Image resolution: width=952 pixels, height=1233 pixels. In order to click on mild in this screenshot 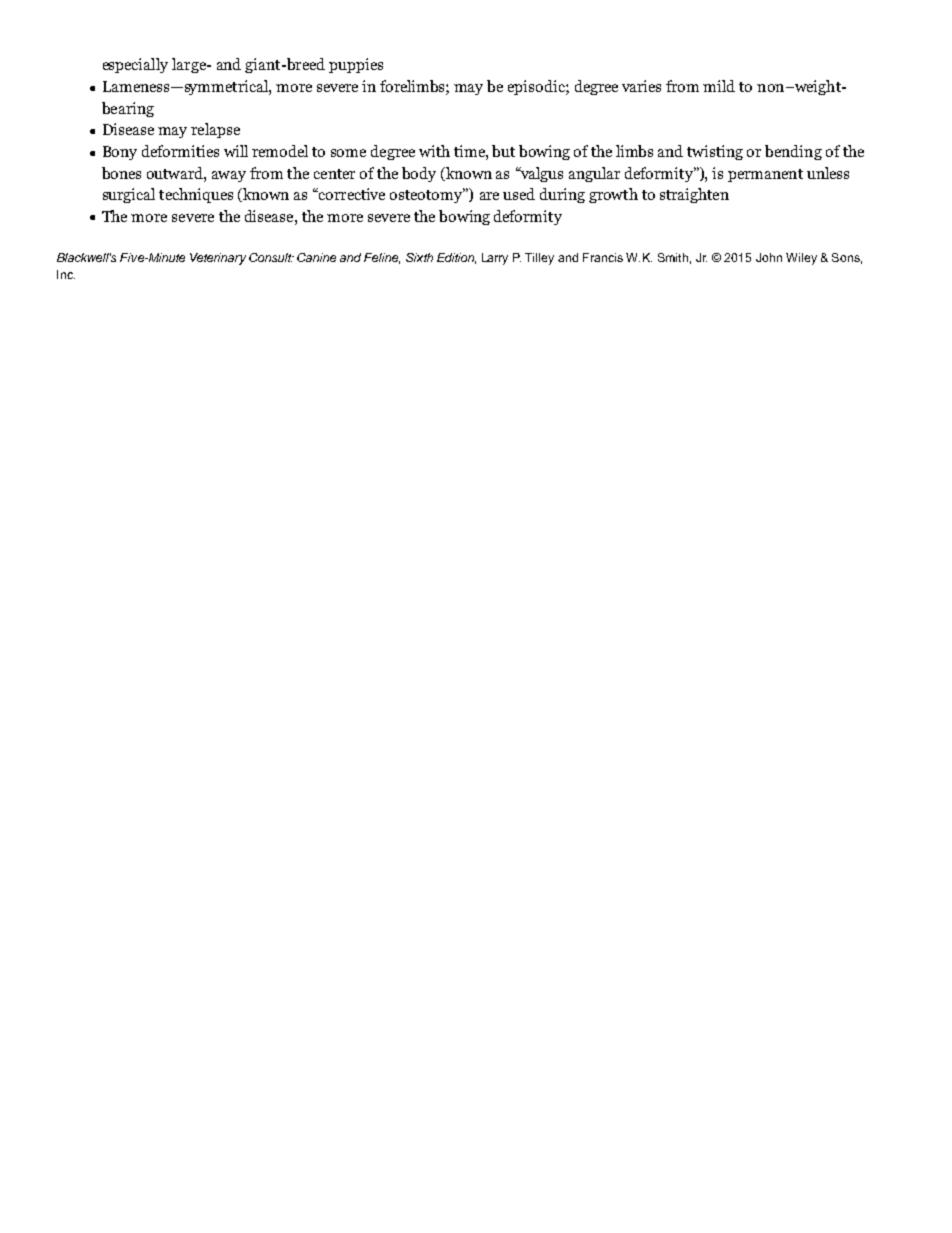, I will do `click(719, 86)`.
